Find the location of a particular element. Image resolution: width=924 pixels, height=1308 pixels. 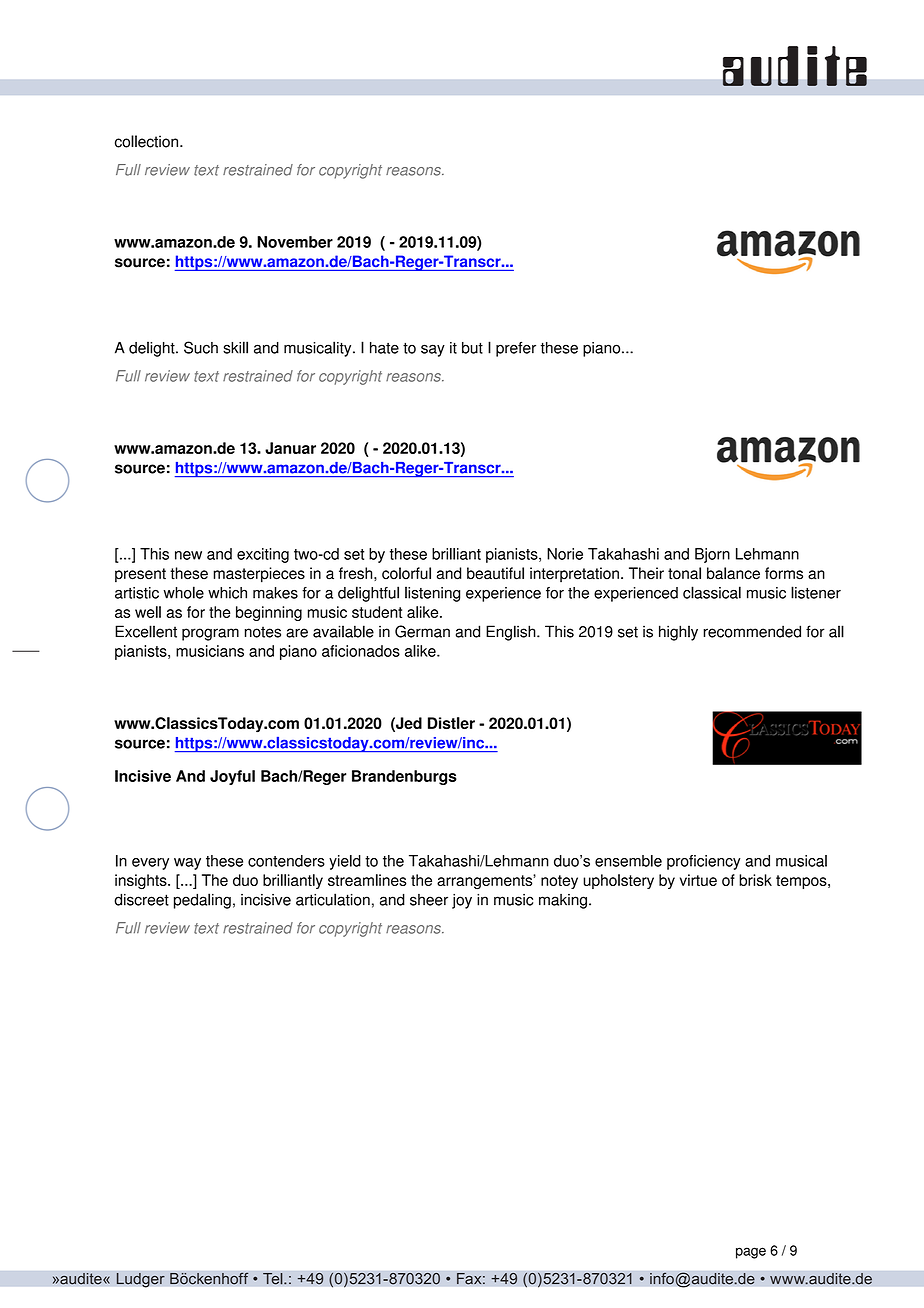

Bjorn is located at coordinates (712, 555).
